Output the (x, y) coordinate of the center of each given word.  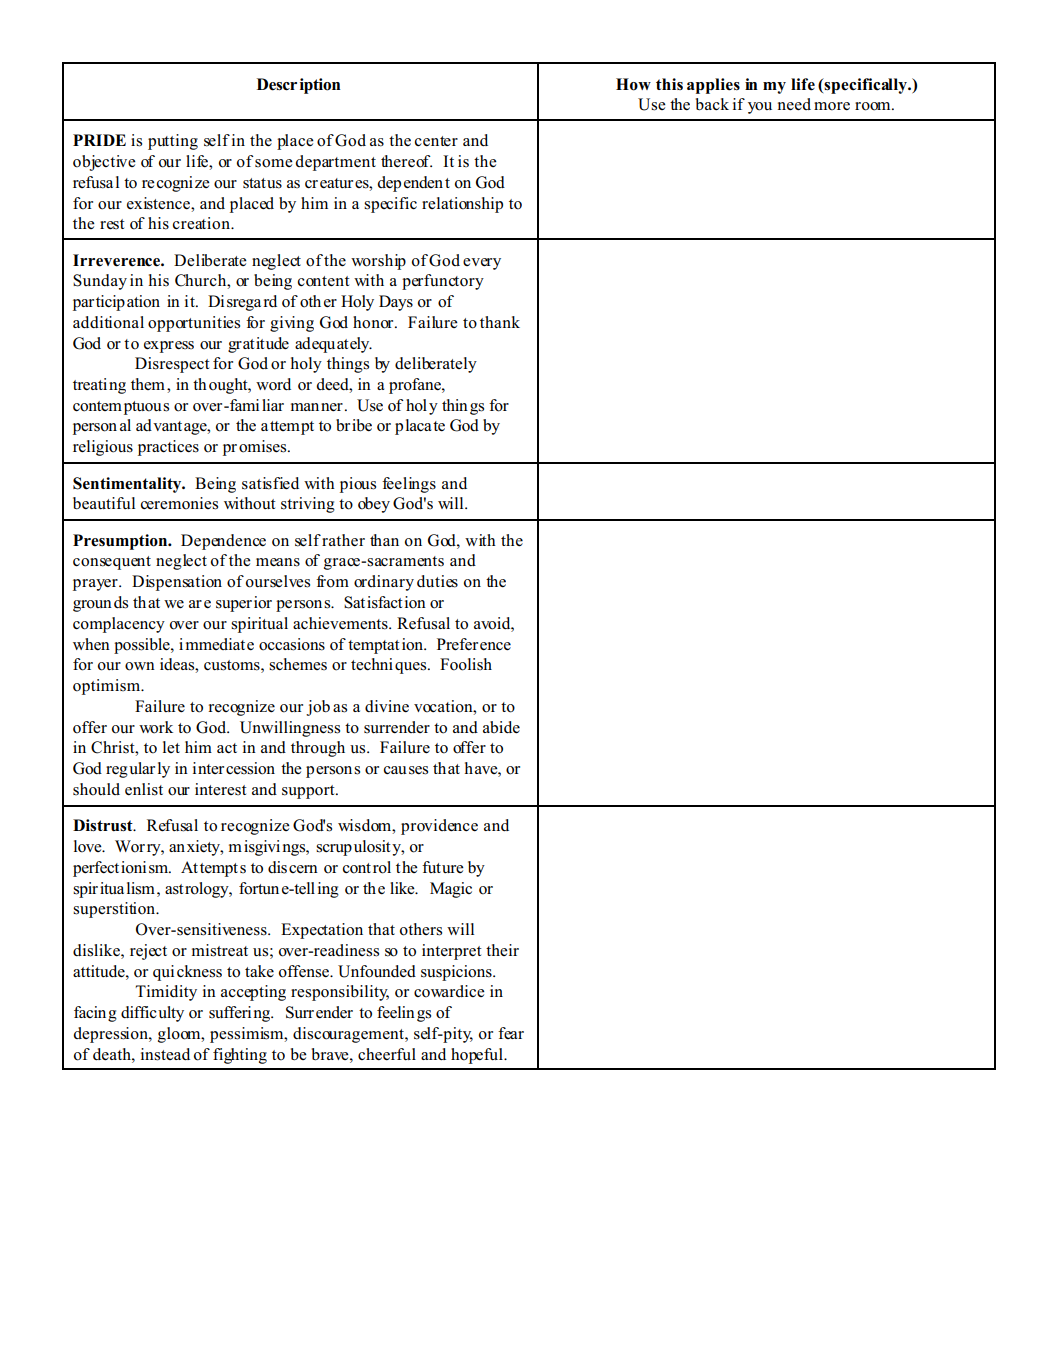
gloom (180, 1035)
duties (437, 581)
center (436, 141)
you (760, 108)
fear (511, 1033)
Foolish (466, 664)
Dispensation (177, 583)
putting (173, 142)
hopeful (478, 1056)
